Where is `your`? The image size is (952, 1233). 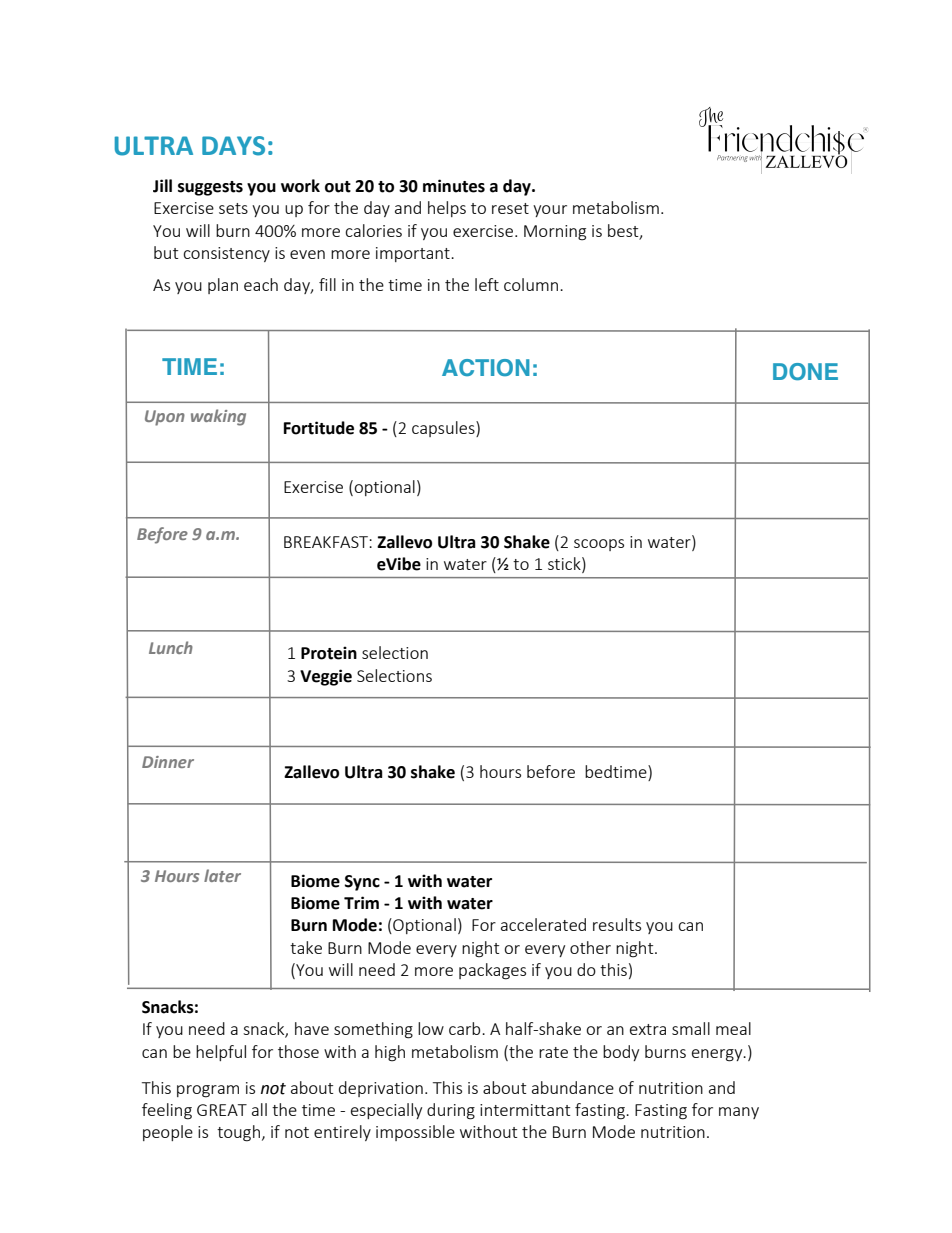 your is located at coordinates (550, 211).
